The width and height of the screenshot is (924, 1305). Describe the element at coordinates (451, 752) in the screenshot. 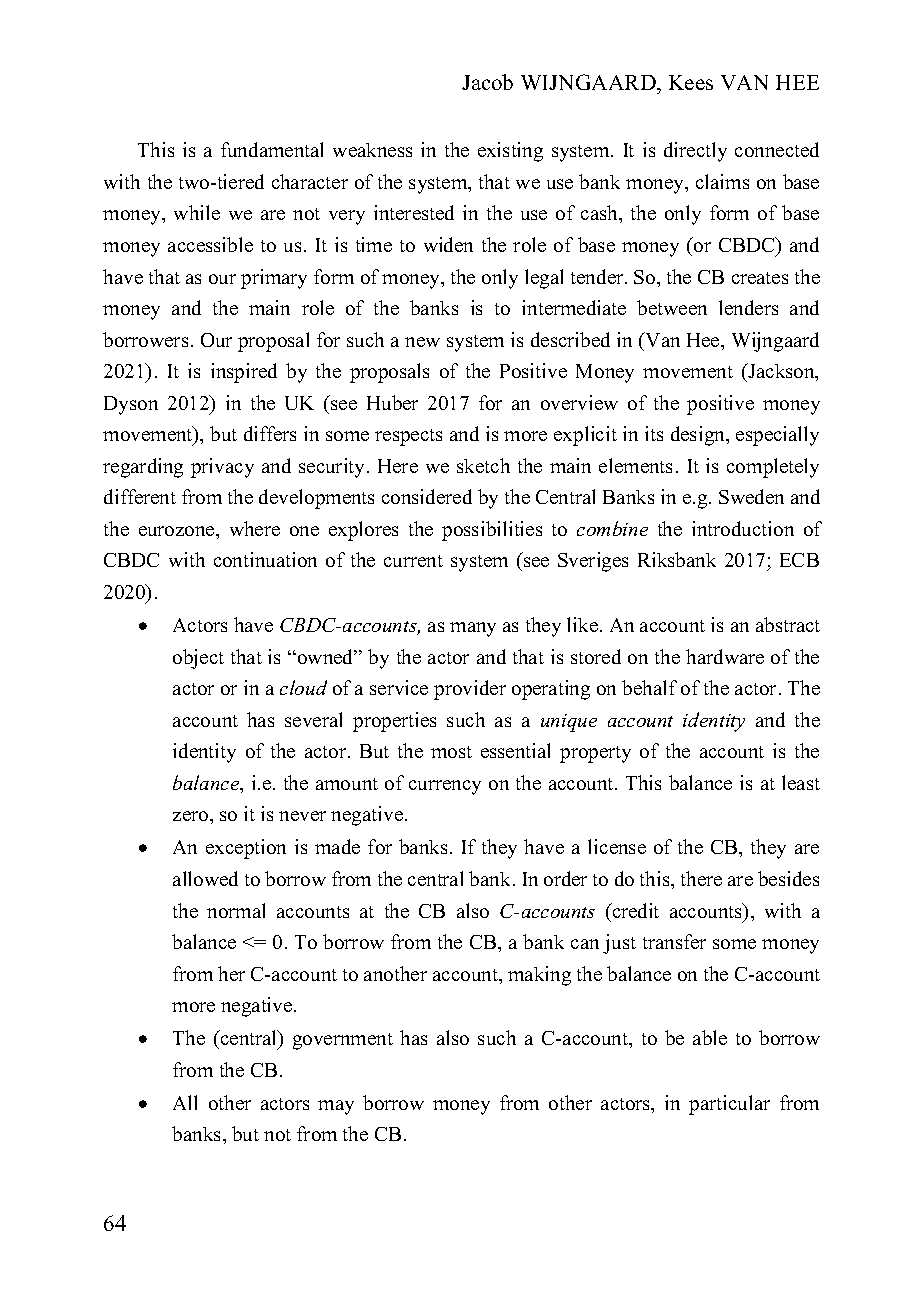

I see `most` at that location.
